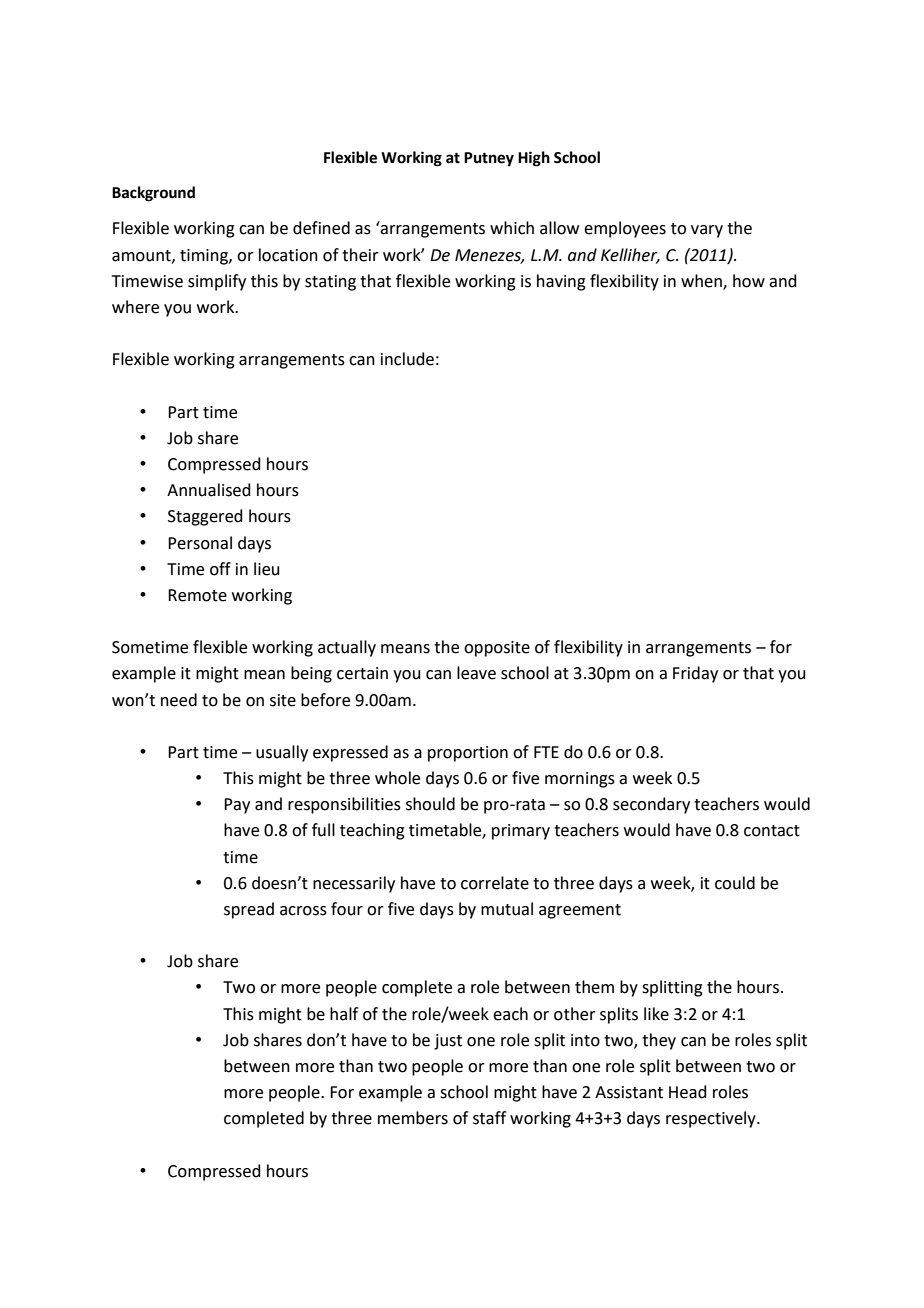  Describe the element at coordinates (651, 805) in the screenshot. I see `secondary` at that location.
